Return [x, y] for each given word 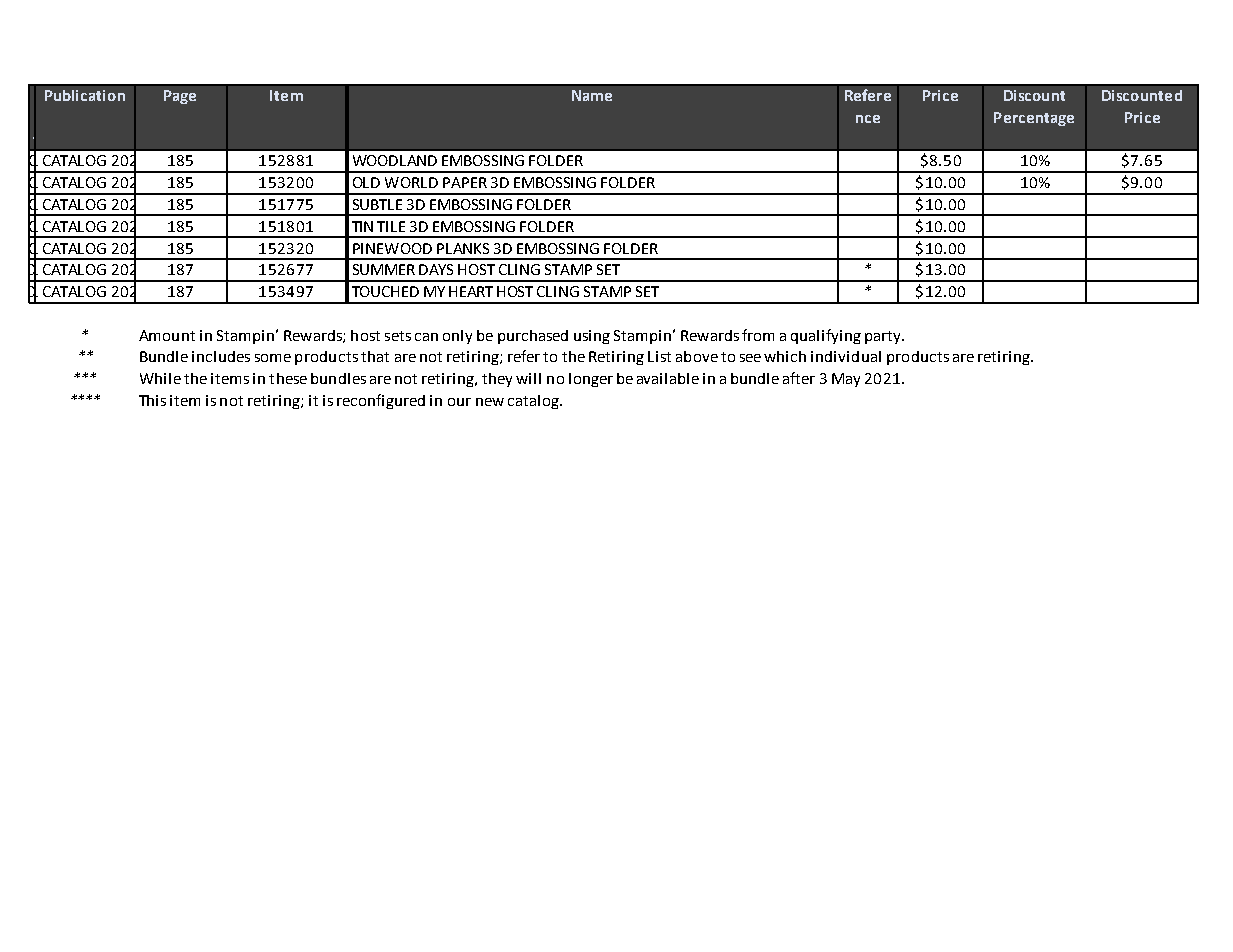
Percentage [1034, 119]
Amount [167, 335]
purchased [533, 337]
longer [591, 380]
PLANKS [463, 248]
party [884, 337]
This [152, 400]
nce [868, 119]
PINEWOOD [392, 248]
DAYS [436, 269]
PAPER [465, 182]
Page [180, 97]
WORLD [411, 182]
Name [592, 95]
